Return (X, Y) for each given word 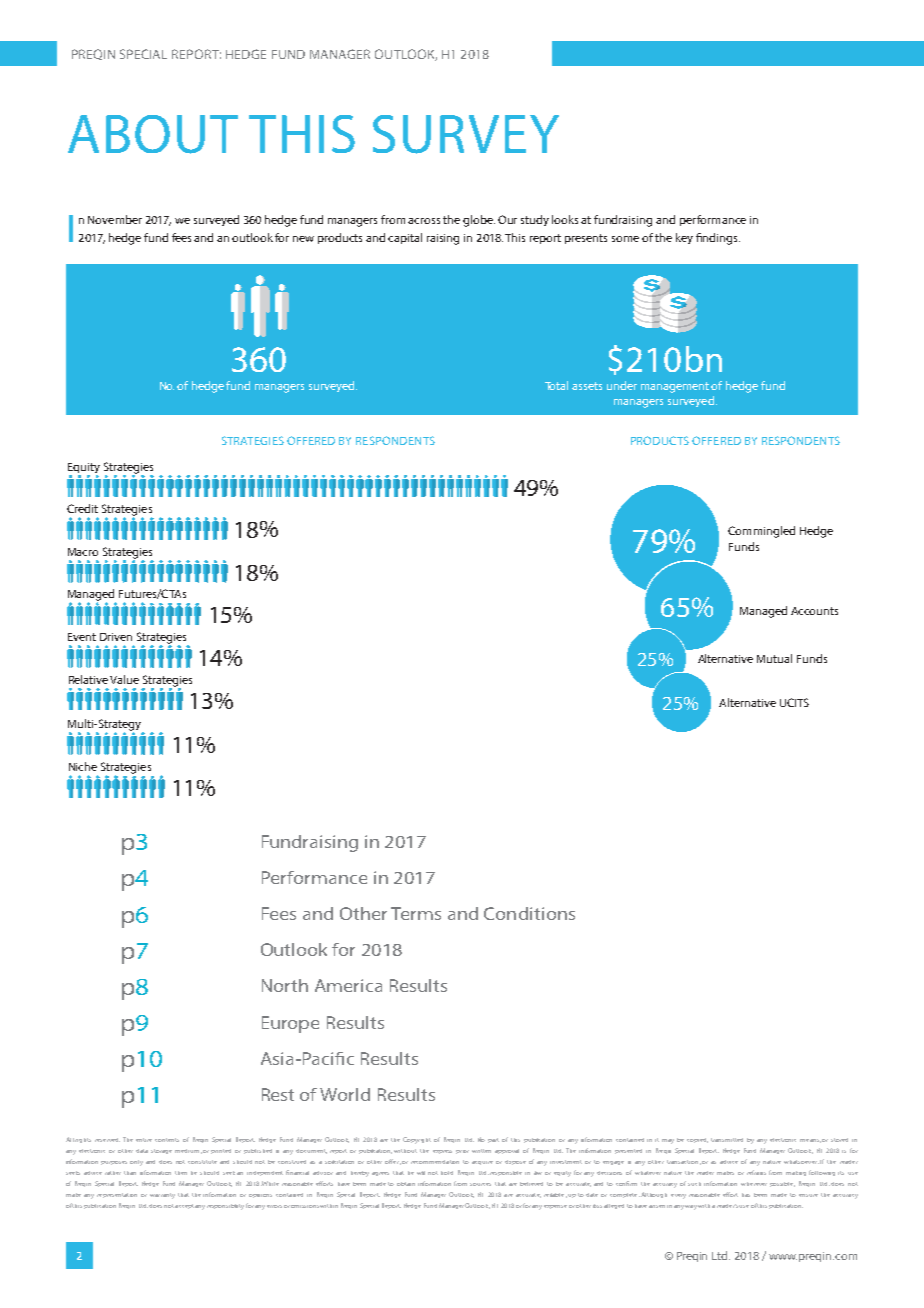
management (676, 387)
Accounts (814, 611)
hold (447, 1173)
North (285, 985)
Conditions (529, 913)
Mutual (774, 658)
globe (479, 221)
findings (718, 239)
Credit (82, 508)
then (181, 1173)
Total (556, 385)
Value (124, 679)
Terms (416, 913)
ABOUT (153, 134)
